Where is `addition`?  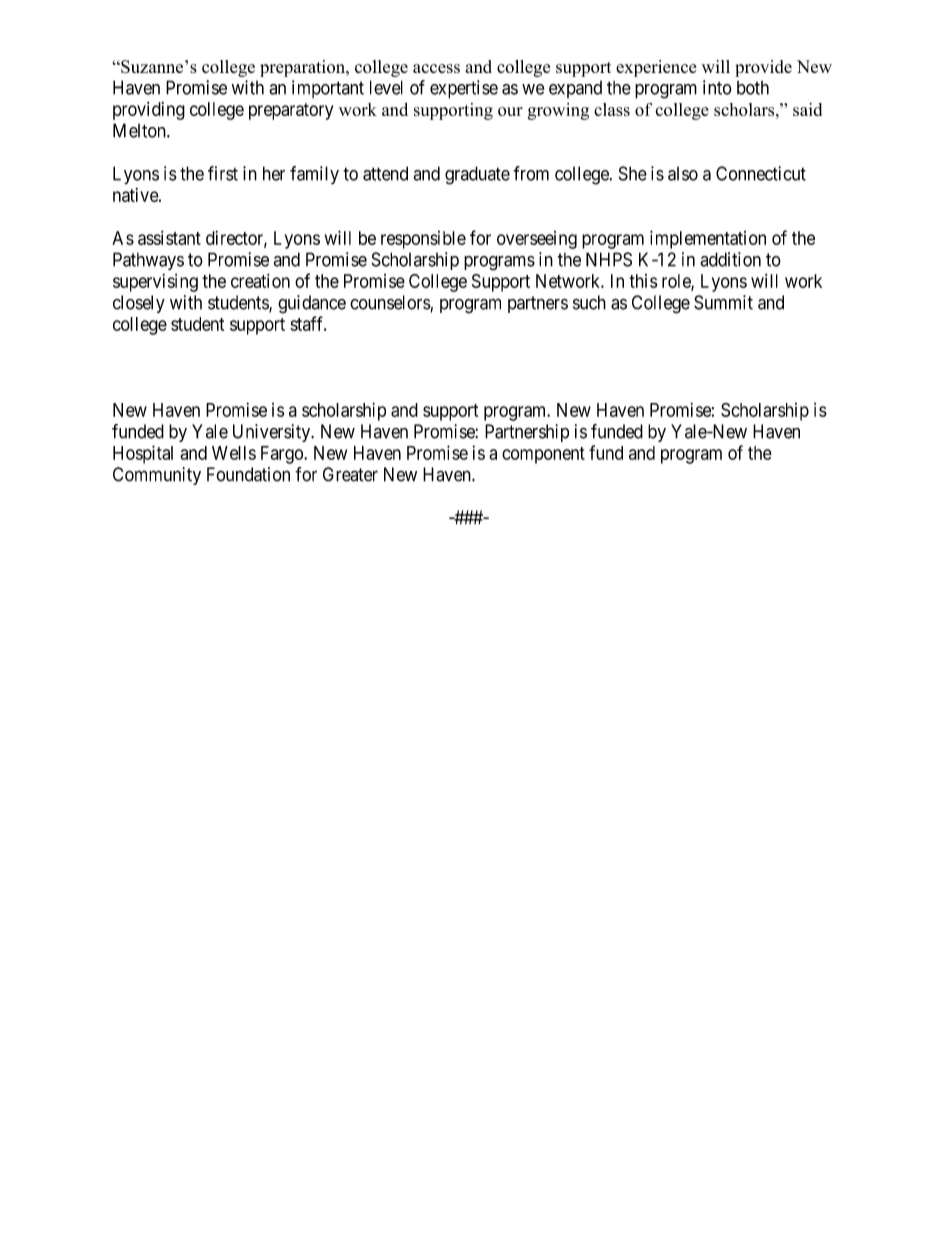 addition is located at coordinates (730, 259).
